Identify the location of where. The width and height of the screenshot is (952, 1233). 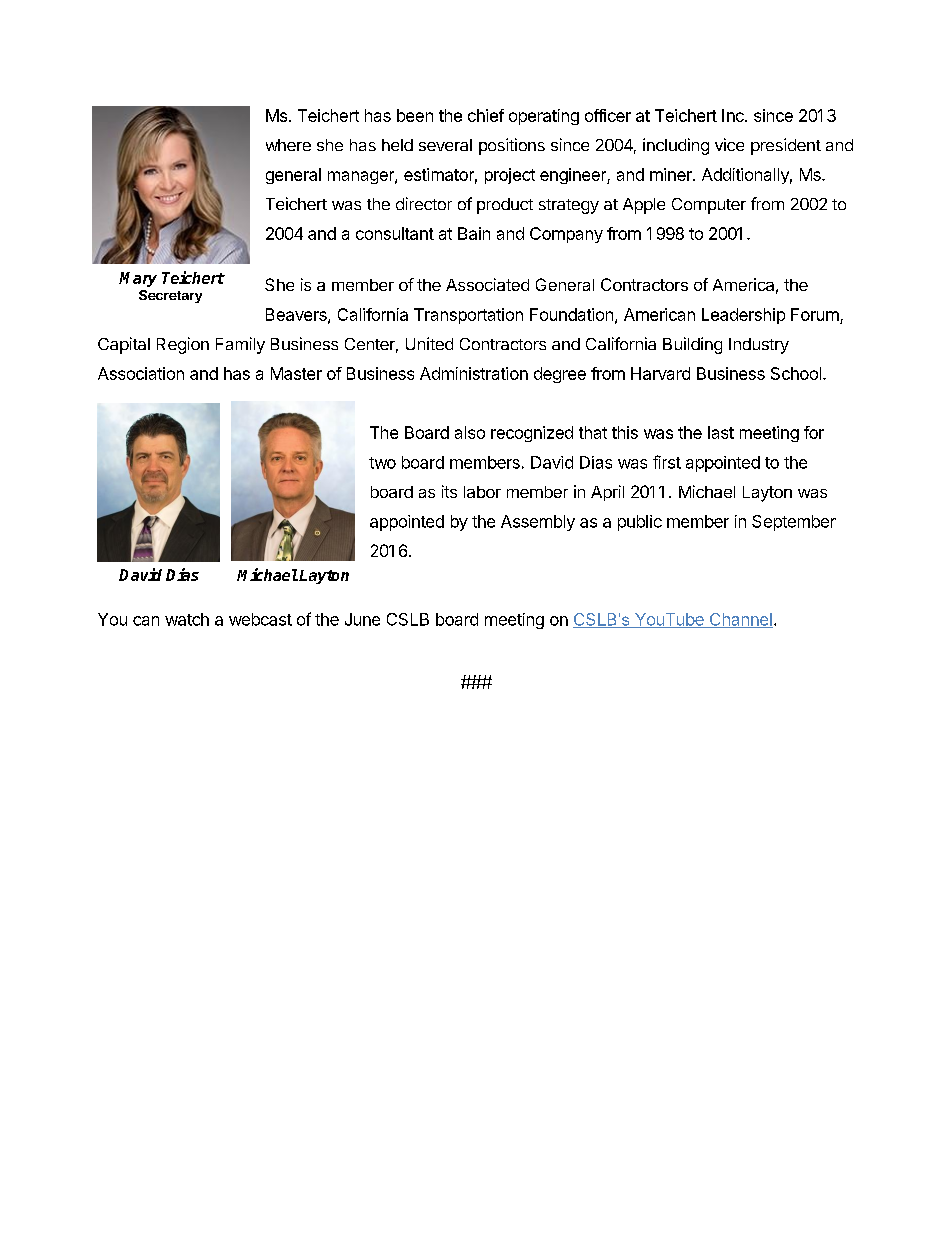
(288, 145).
